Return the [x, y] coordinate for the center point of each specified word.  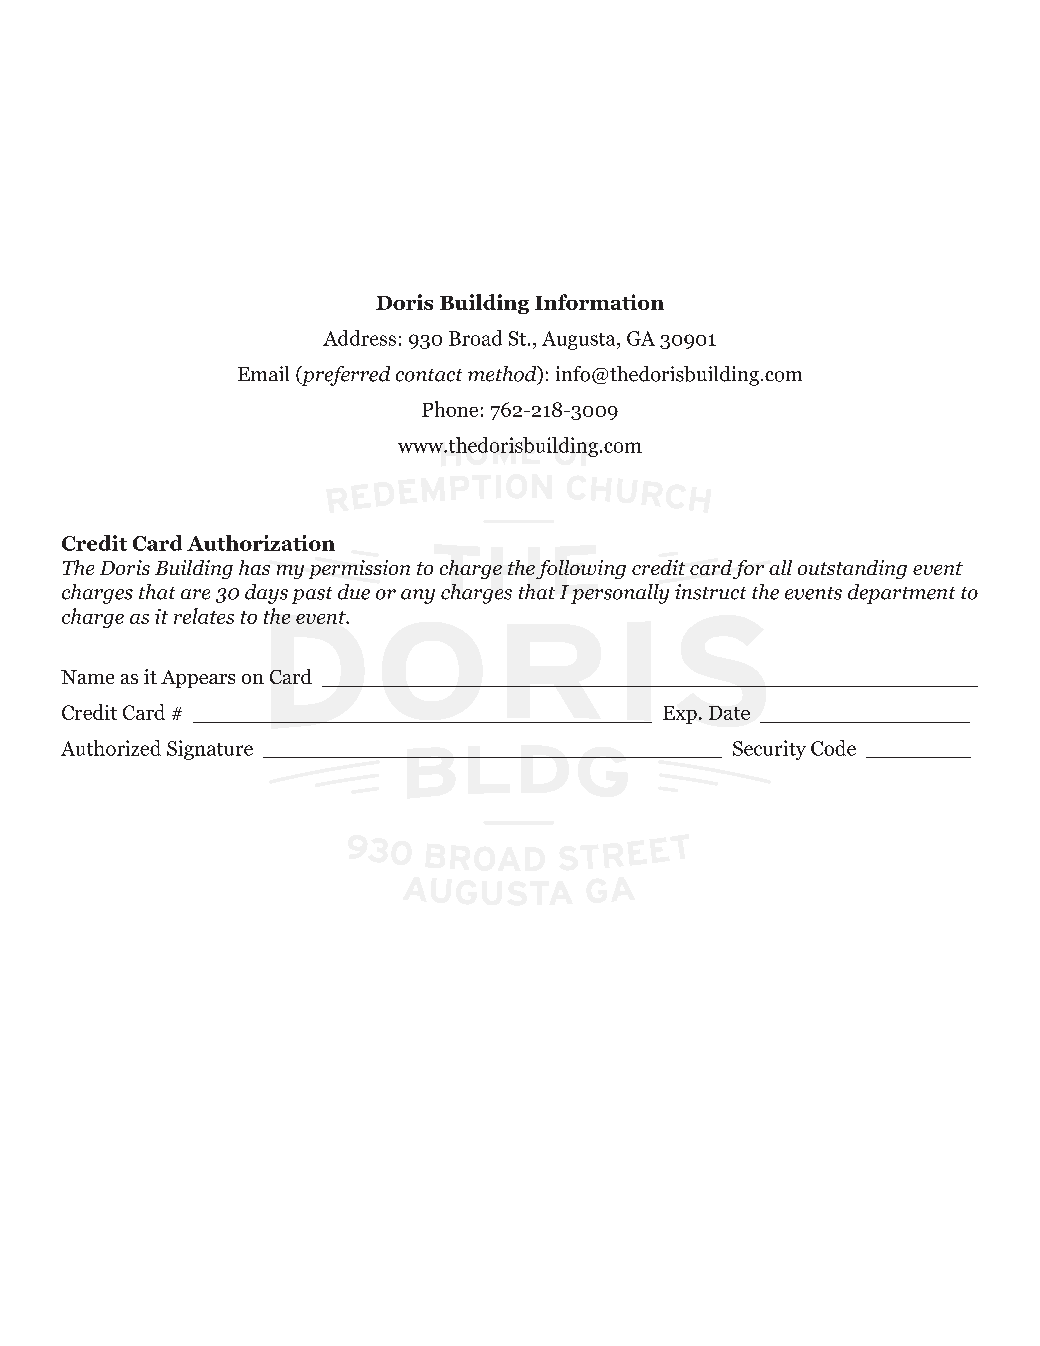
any [418, 596]
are [195, 594]
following [581, 569]
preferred [344, 376]
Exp [680, 715]
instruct [710, 592]
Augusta [580, 340]
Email [263, 373]
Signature [210, 750]
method [503, 375]
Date [729, 713]
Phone [450, 409]
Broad [475, 338]
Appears [198, 679]
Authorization [261, 543]
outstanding [852, 569]
